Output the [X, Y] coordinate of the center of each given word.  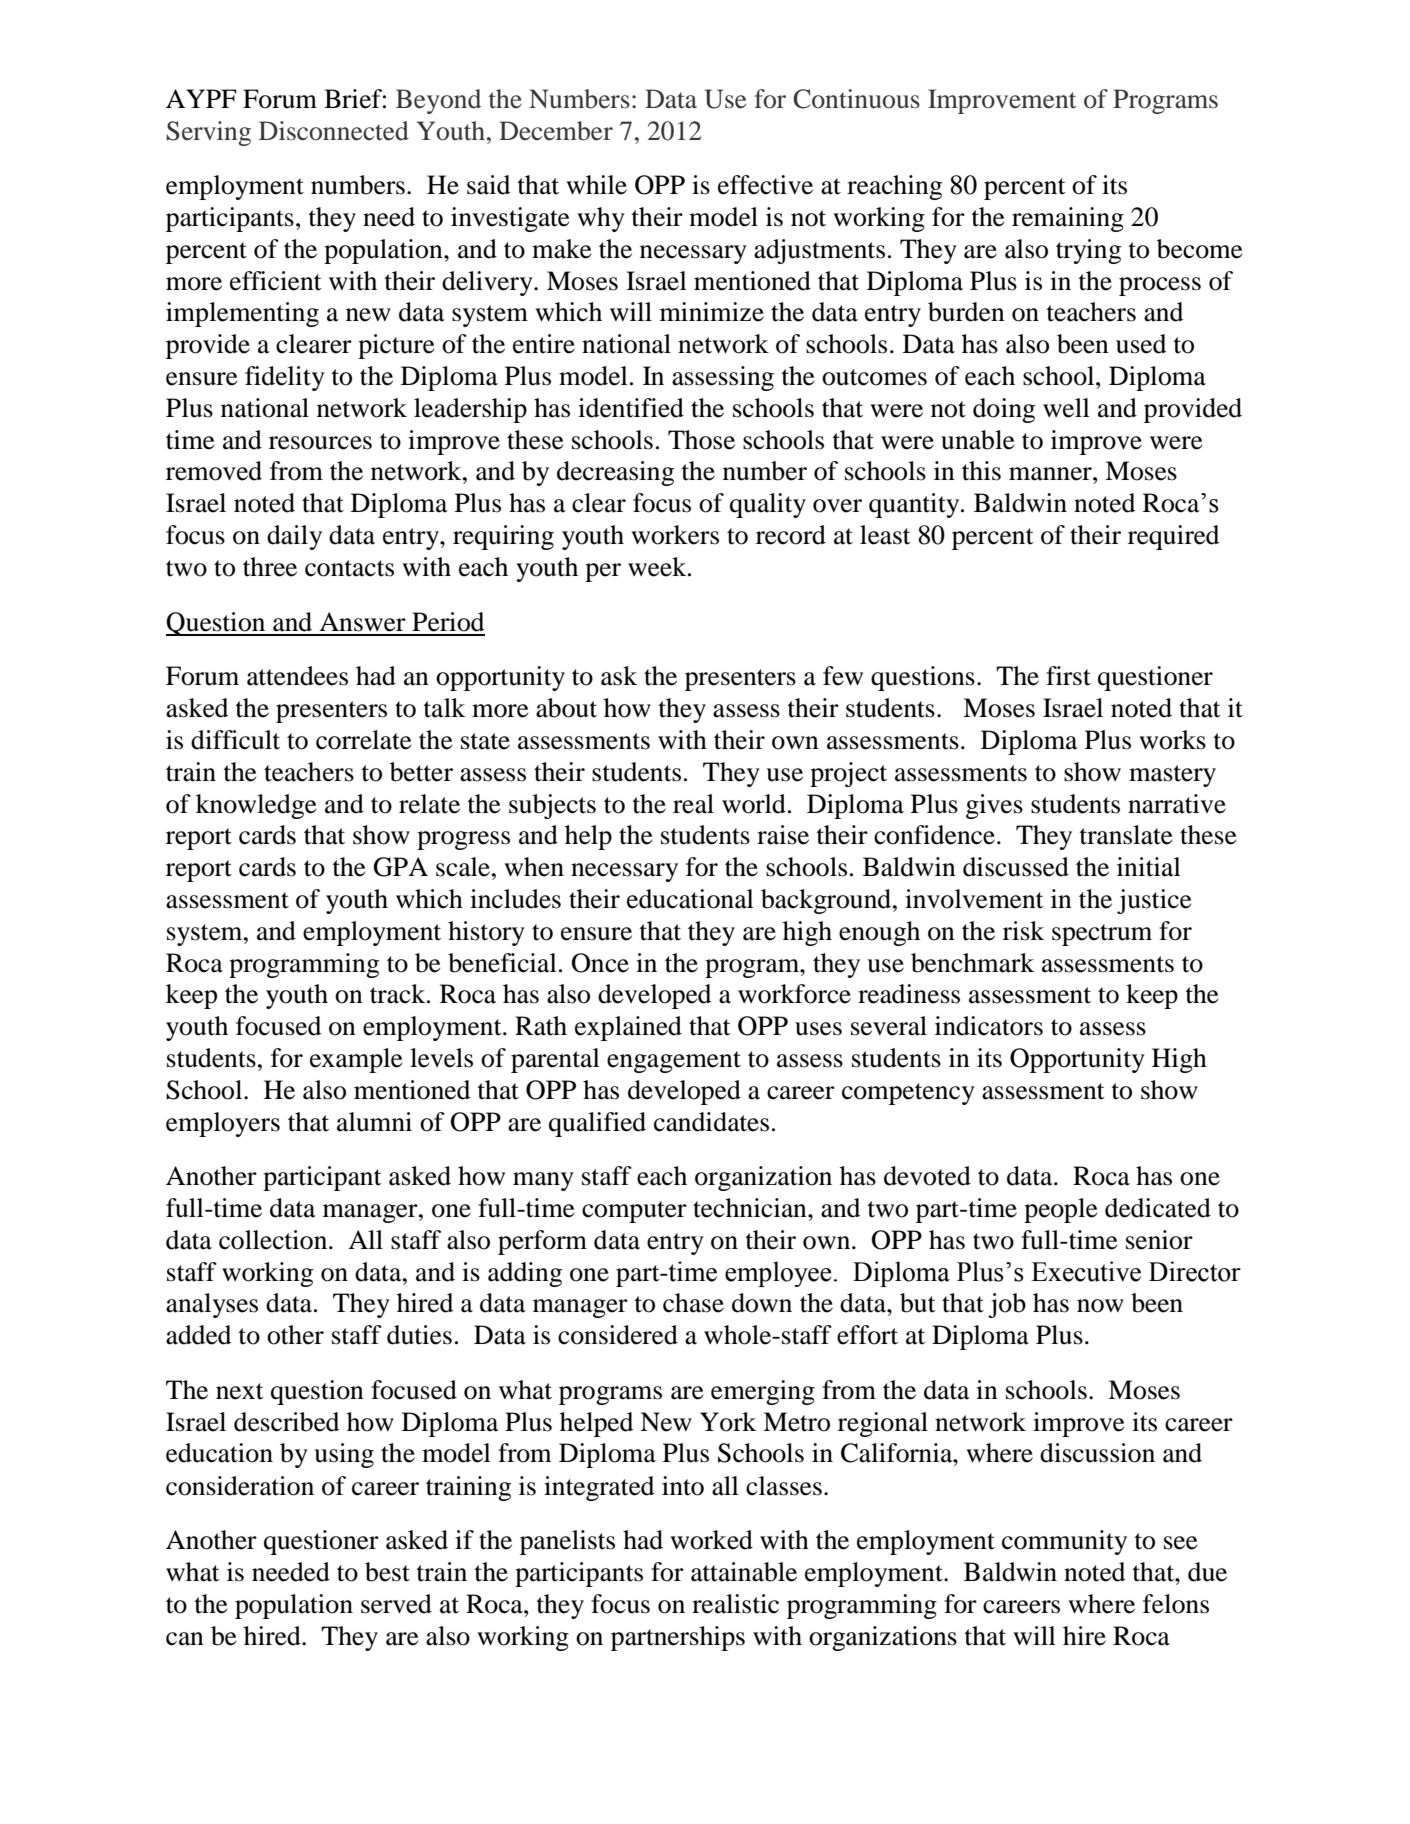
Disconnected [334, 131]
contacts [349, 568]
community [1064, 1542]
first [1068, 676]
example [356, 1060]
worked [711, 1540]
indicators [989, 1026]
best [387, 1572]
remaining [1068, 219]
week [658, 567]
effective [765, 185]
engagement [674, 1062]
